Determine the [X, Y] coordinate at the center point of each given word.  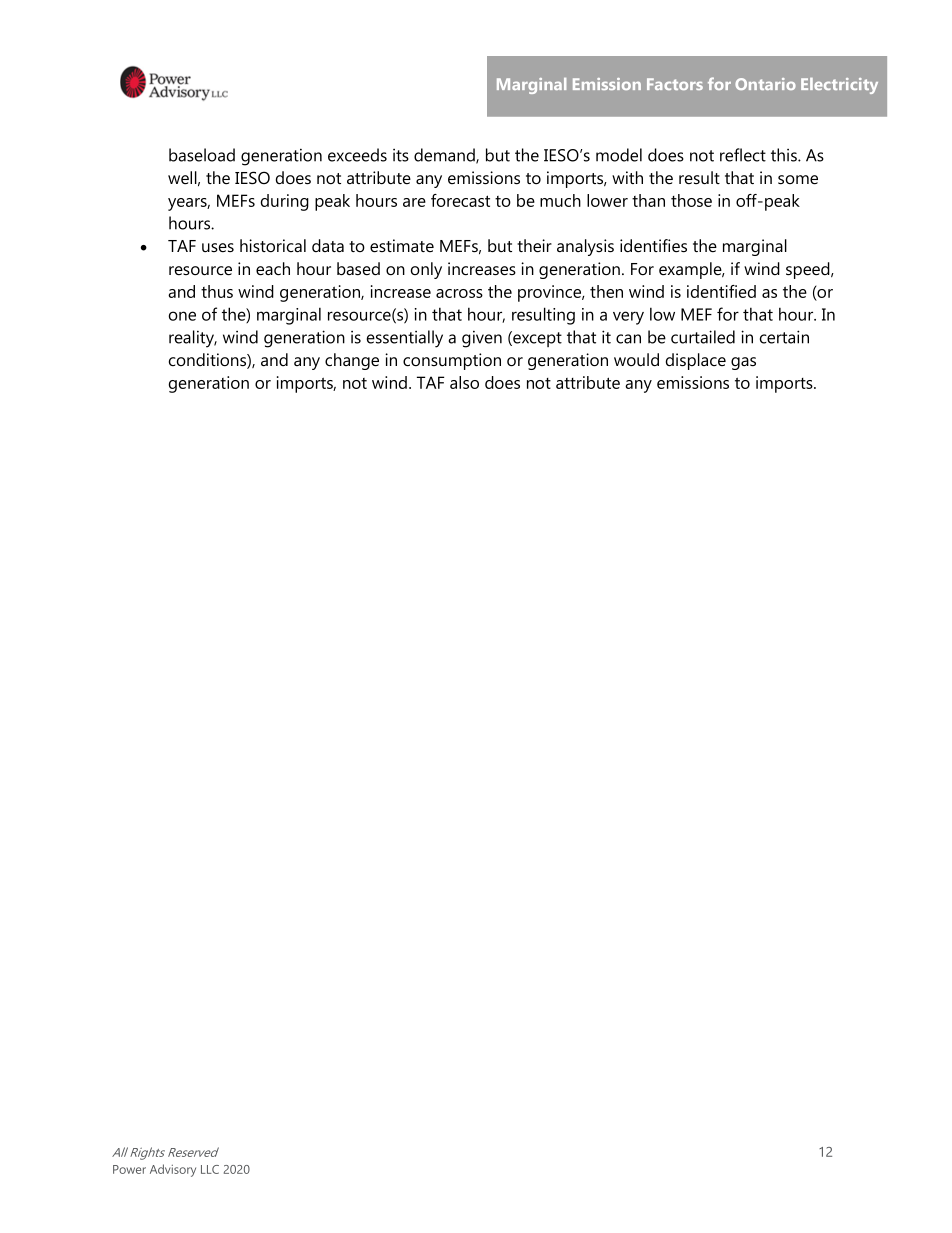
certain [784, 337]
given [482, 339]
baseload [202, 155]
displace [696, 361]
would [636, 359]
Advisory [173, 1170]
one [182, 316]
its [401, 155]
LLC [210, 1169]
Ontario [765, 84]
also [464, 382]
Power [129, 1169]
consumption [452, 361]
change [352, 361]
